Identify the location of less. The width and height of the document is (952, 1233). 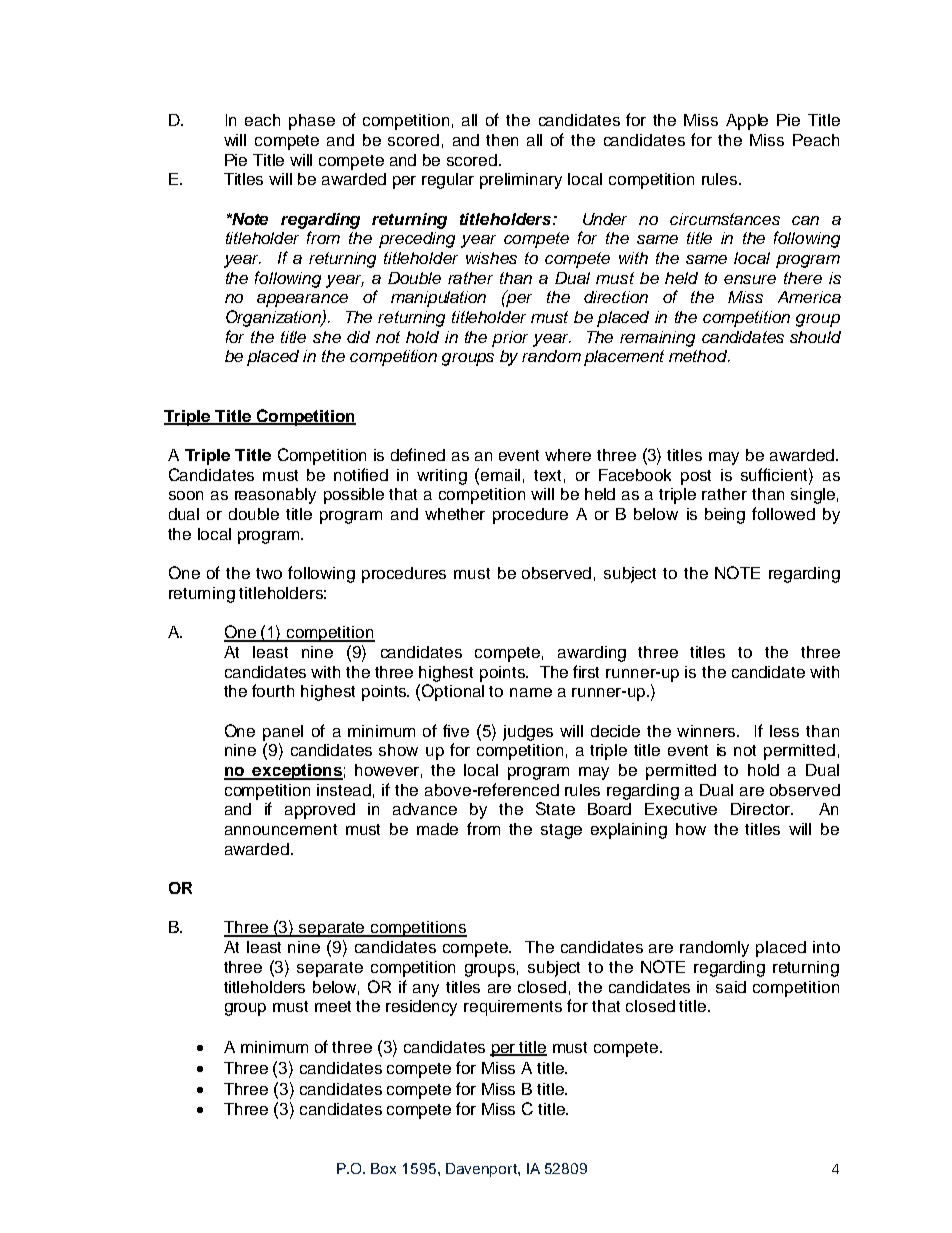
(784, 731).
